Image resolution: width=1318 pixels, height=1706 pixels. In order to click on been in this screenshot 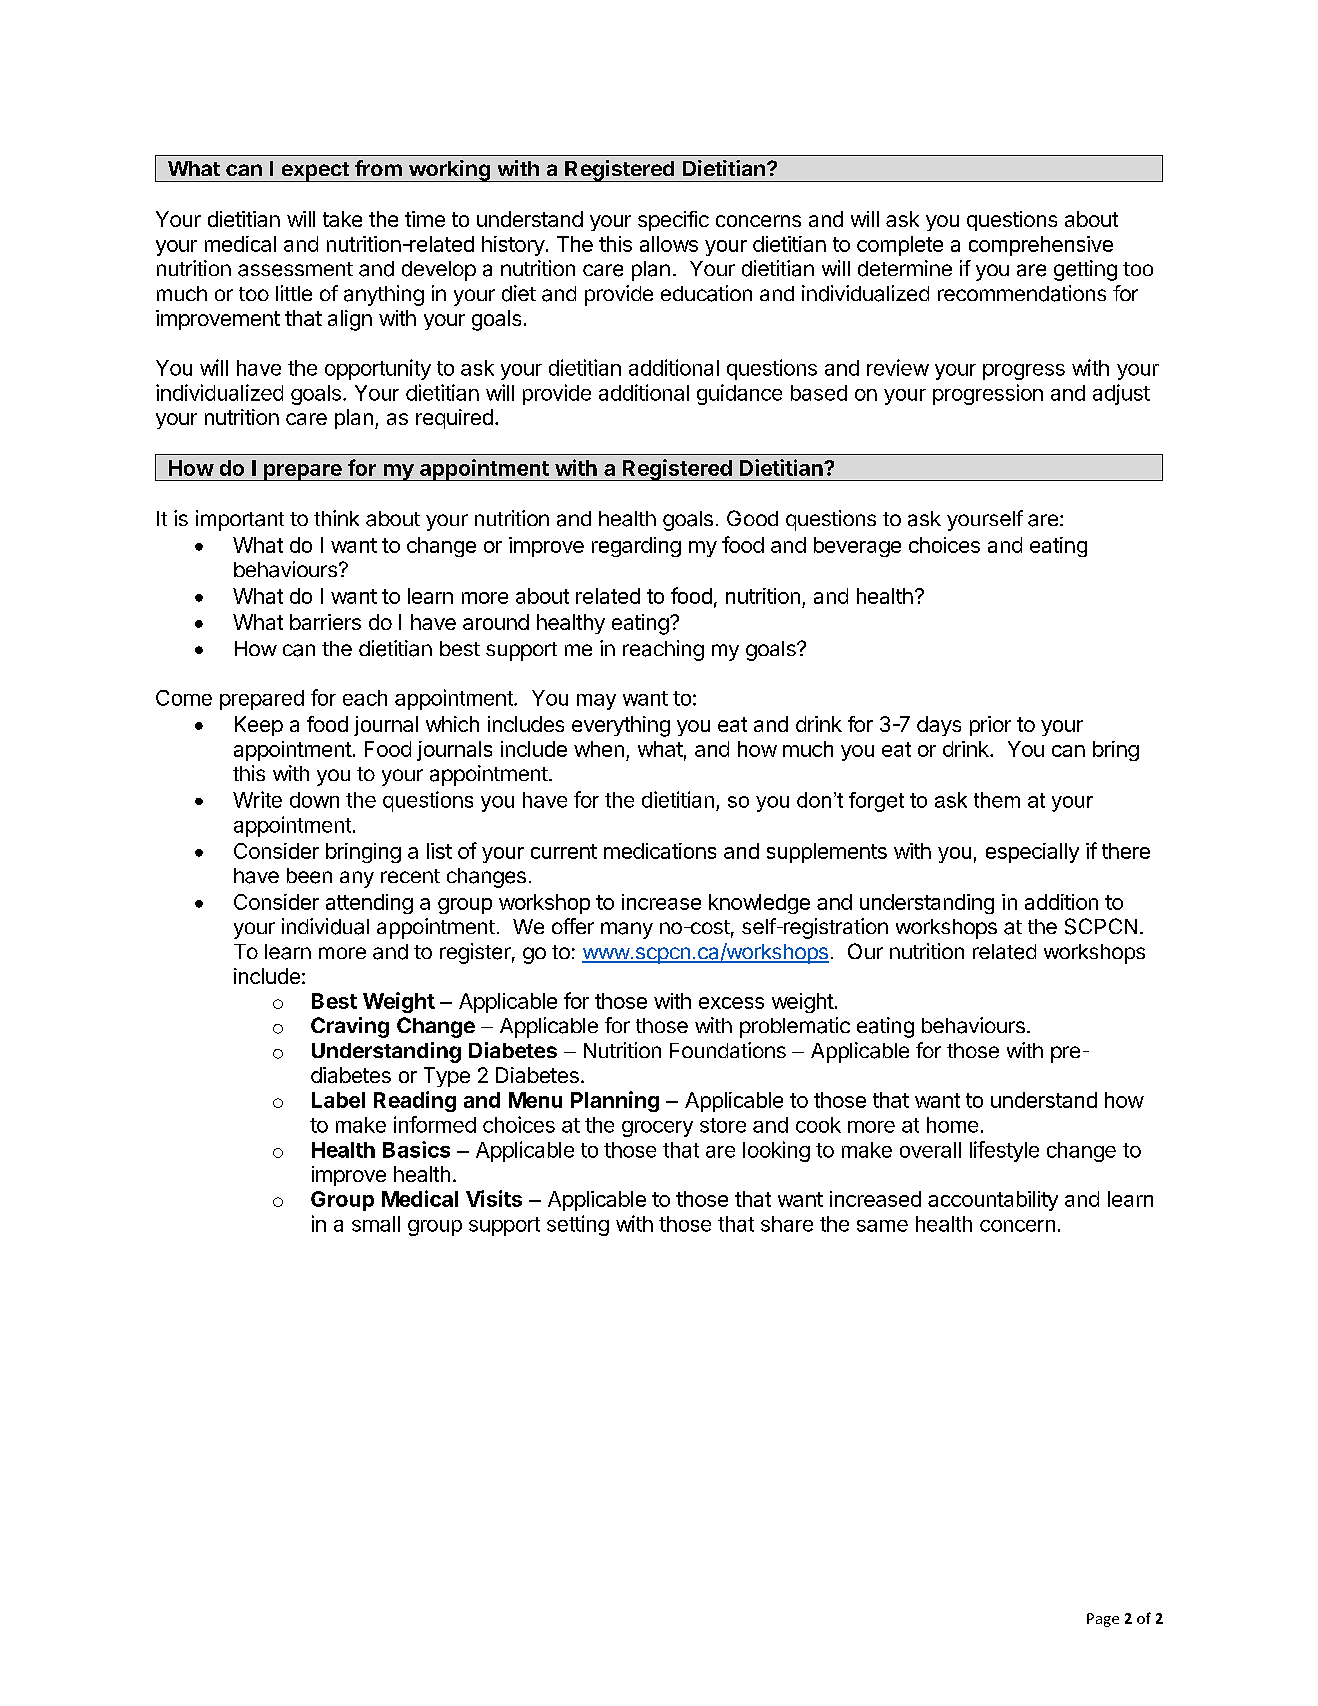, I will do `click(309, 876)`.
